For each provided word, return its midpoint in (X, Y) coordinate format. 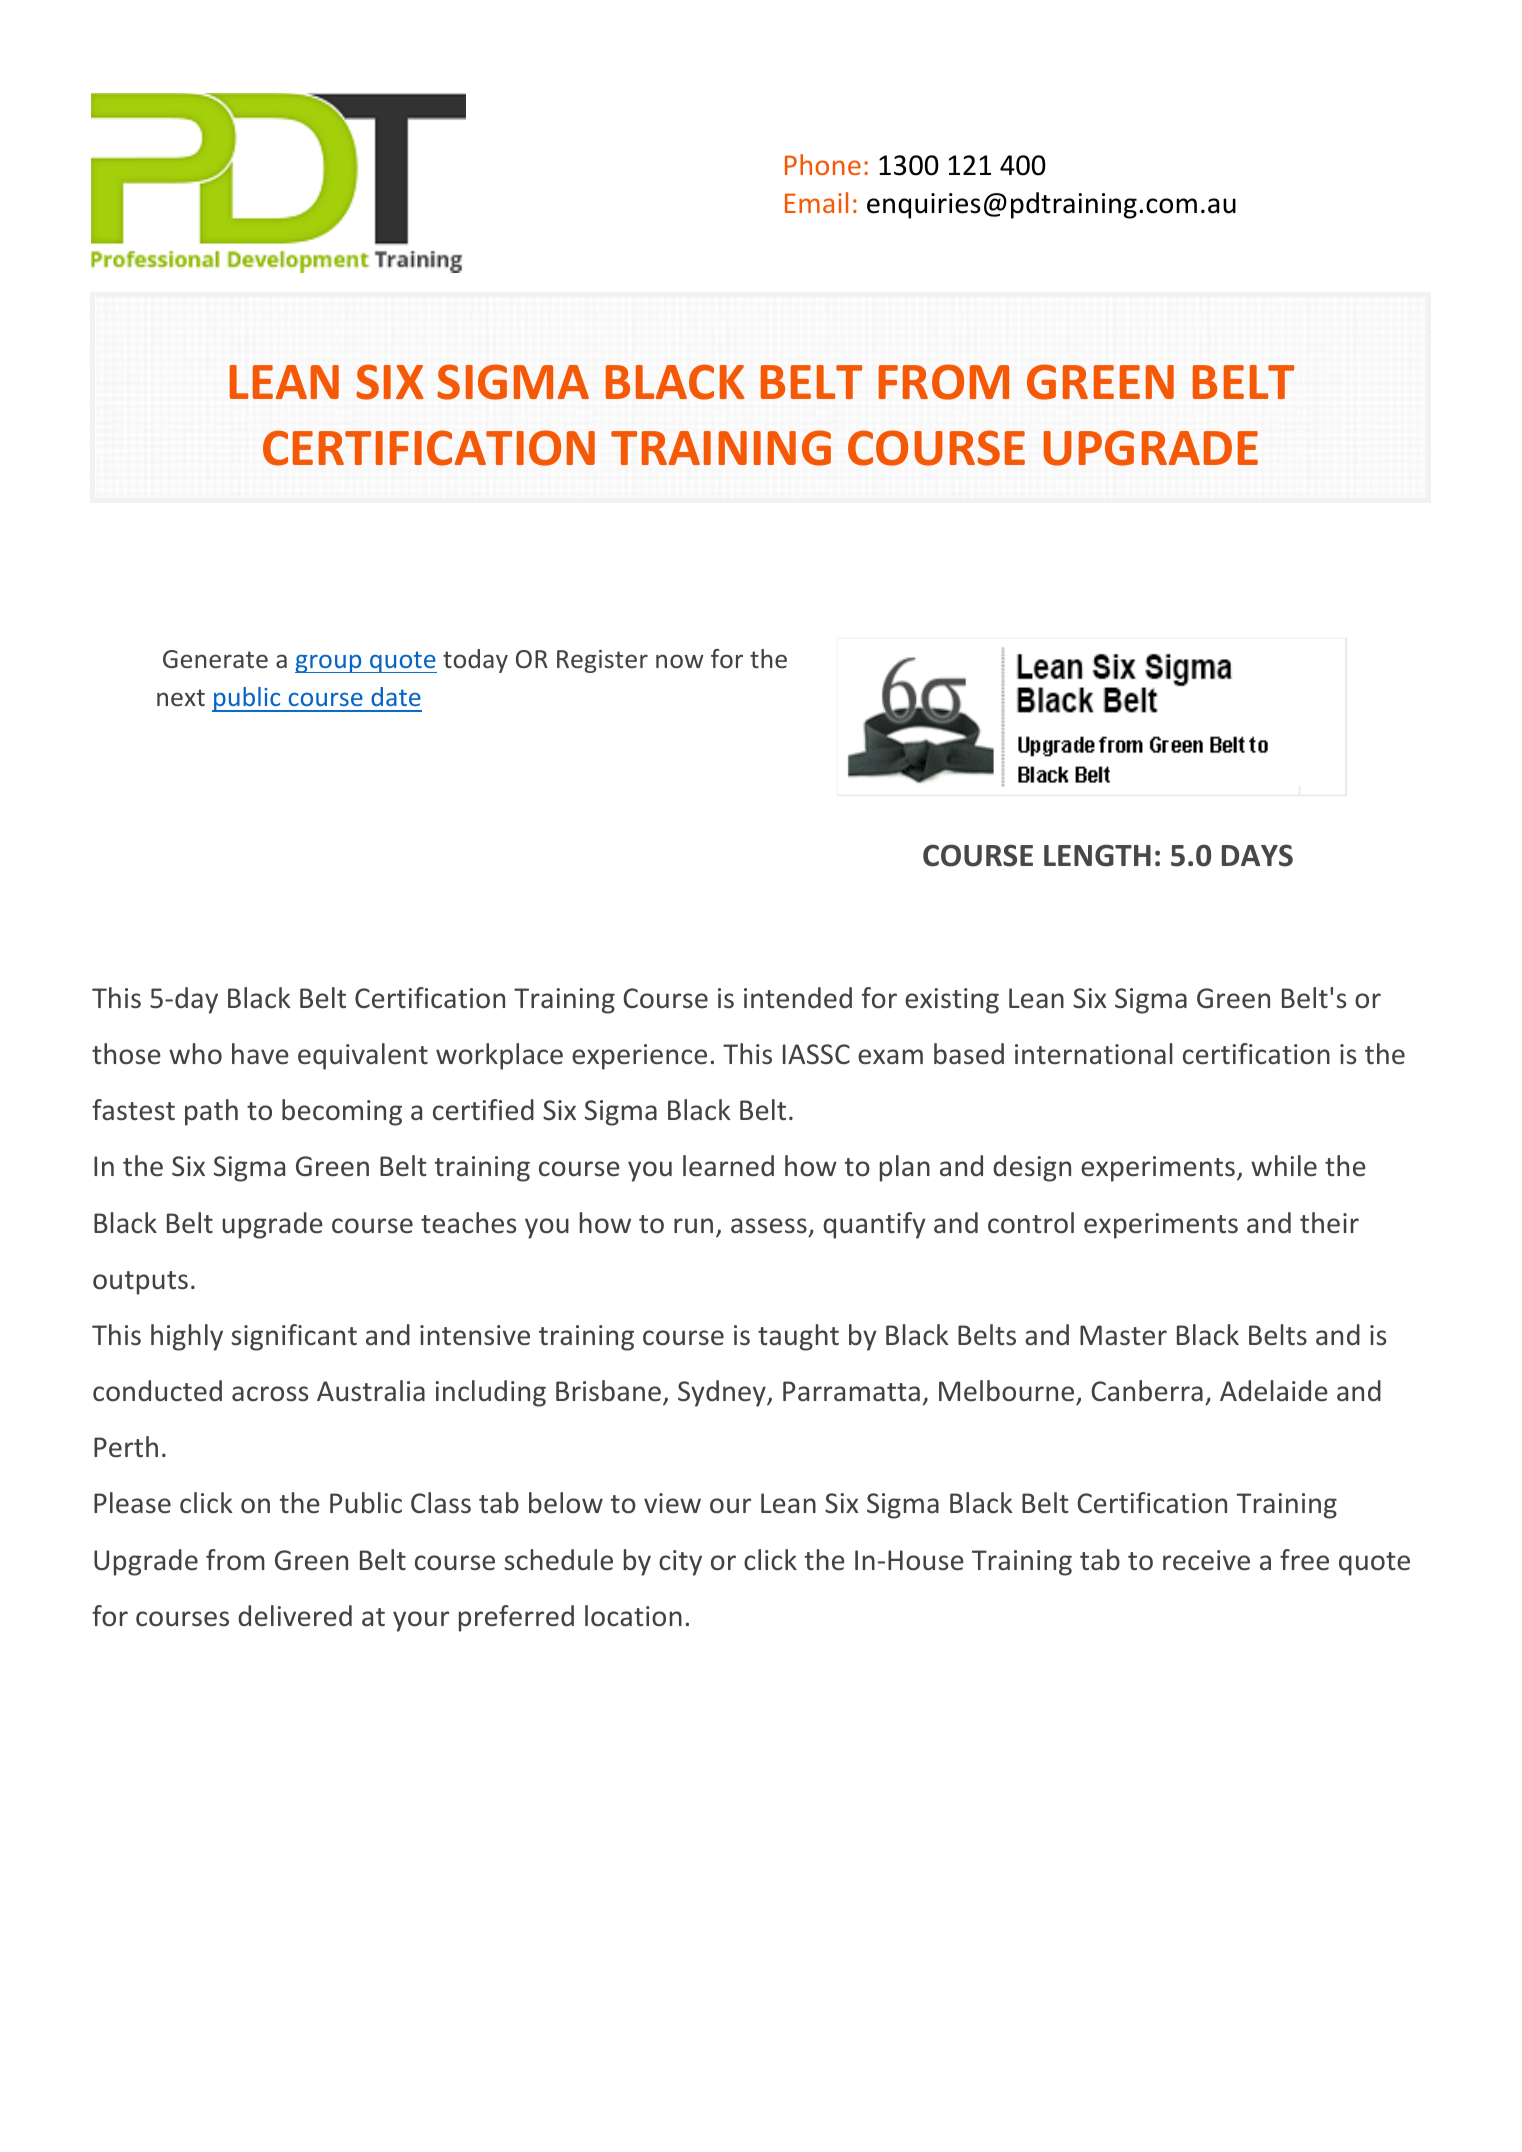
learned (728, 1165)
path (211, 1112)
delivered (295, 1616)
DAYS (1257, 855)
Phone (823, 164)
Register (602, 661)
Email (816, 202)
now (680, 661)
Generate (215, 659)
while (1284, 1165)
